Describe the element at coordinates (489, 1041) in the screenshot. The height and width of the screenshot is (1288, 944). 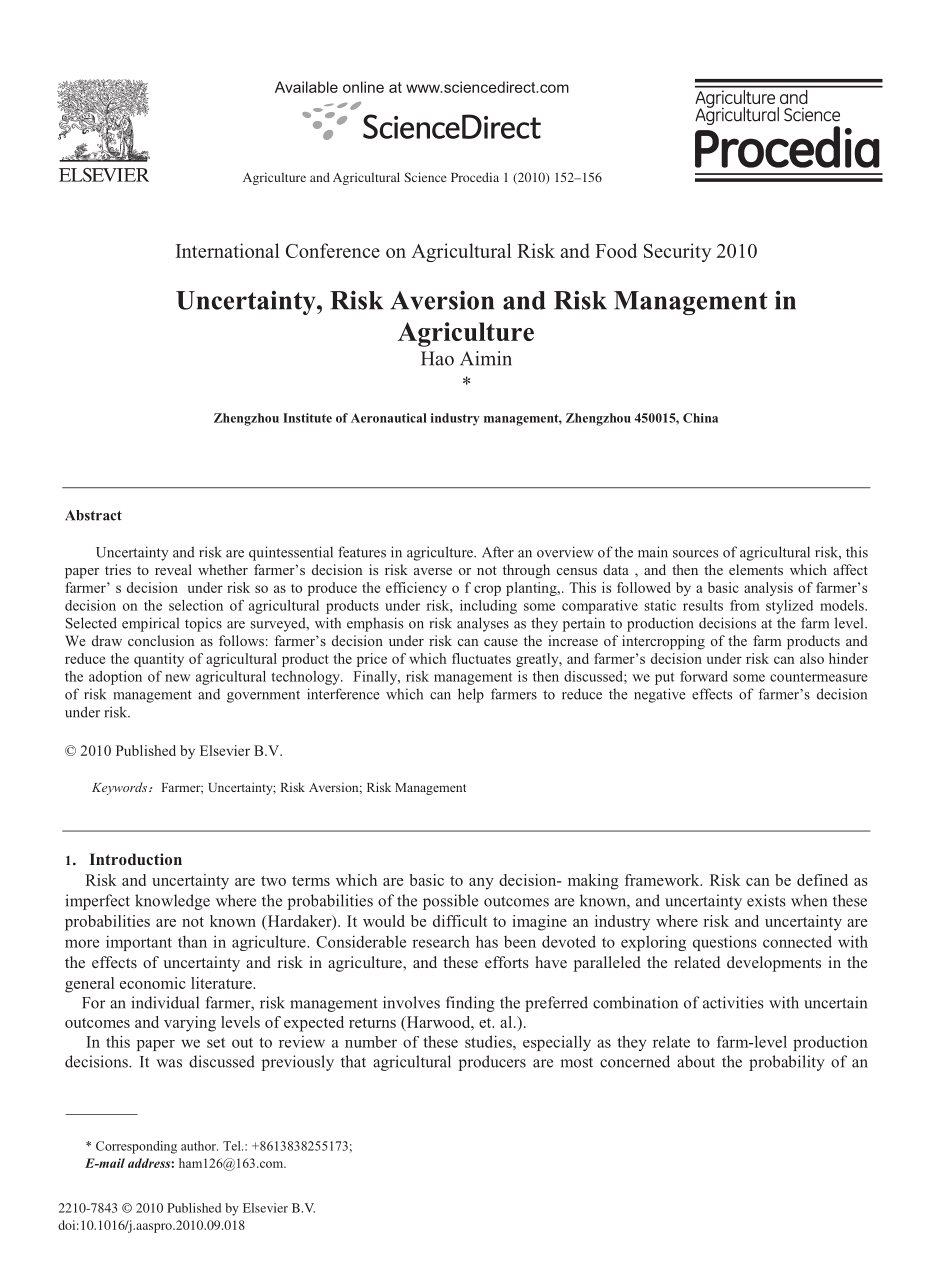
I see `studies` at that location.
